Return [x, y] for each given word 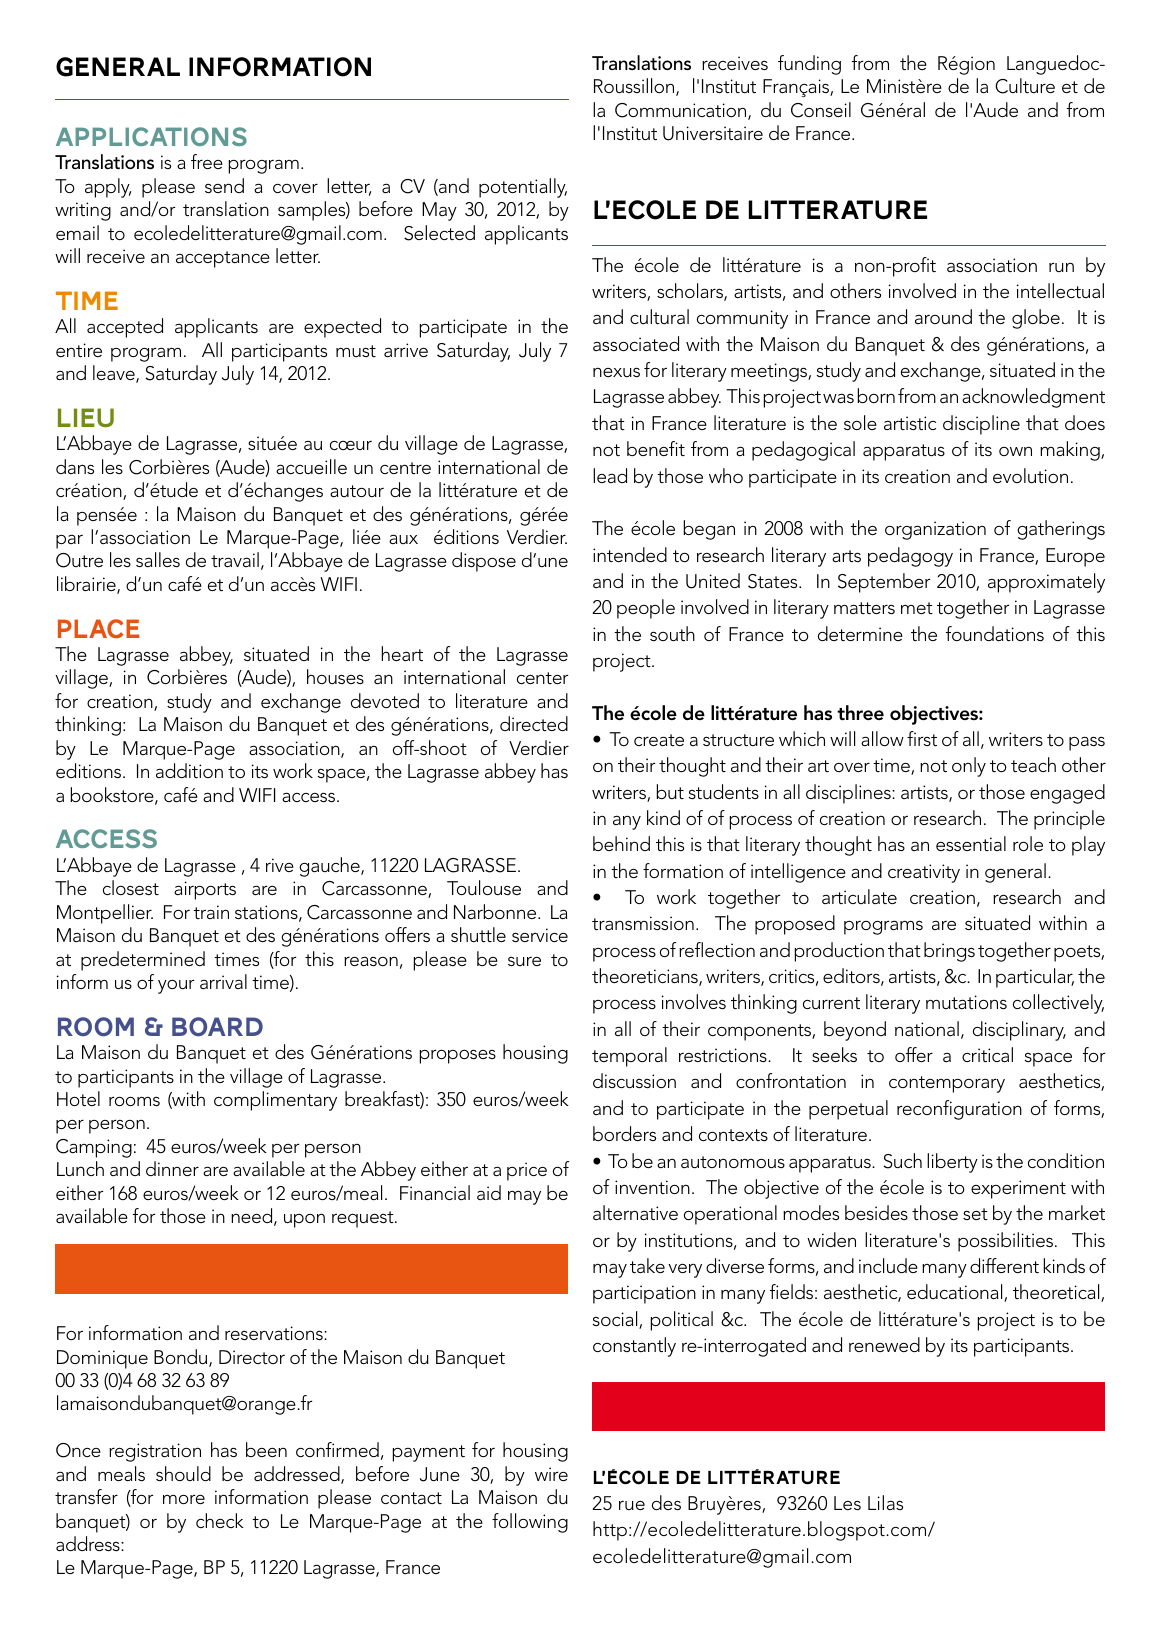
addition [189, 770]
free [207, 161]
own [1015, 451]
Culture [1025, 86]
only [969, 767]
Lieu [86, 418]
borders [624, 1133]
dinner [172, 1168]
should [183, 1473]
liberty [952, 1163]
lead [610, 475]
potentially [523, 188]
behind [621, 843]
